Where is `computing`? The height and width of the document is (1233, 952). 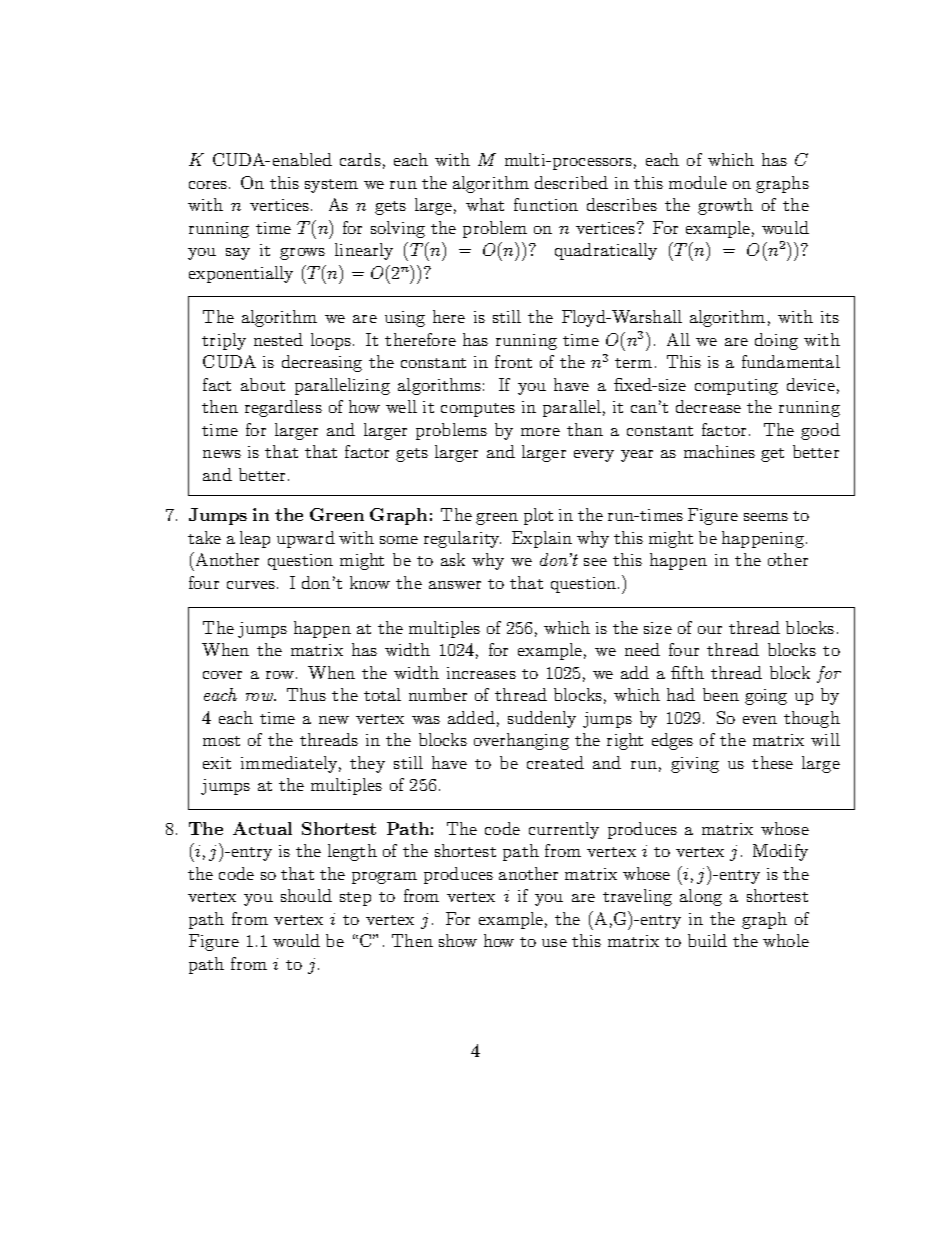 computing is located at coordinates (736, 387).
